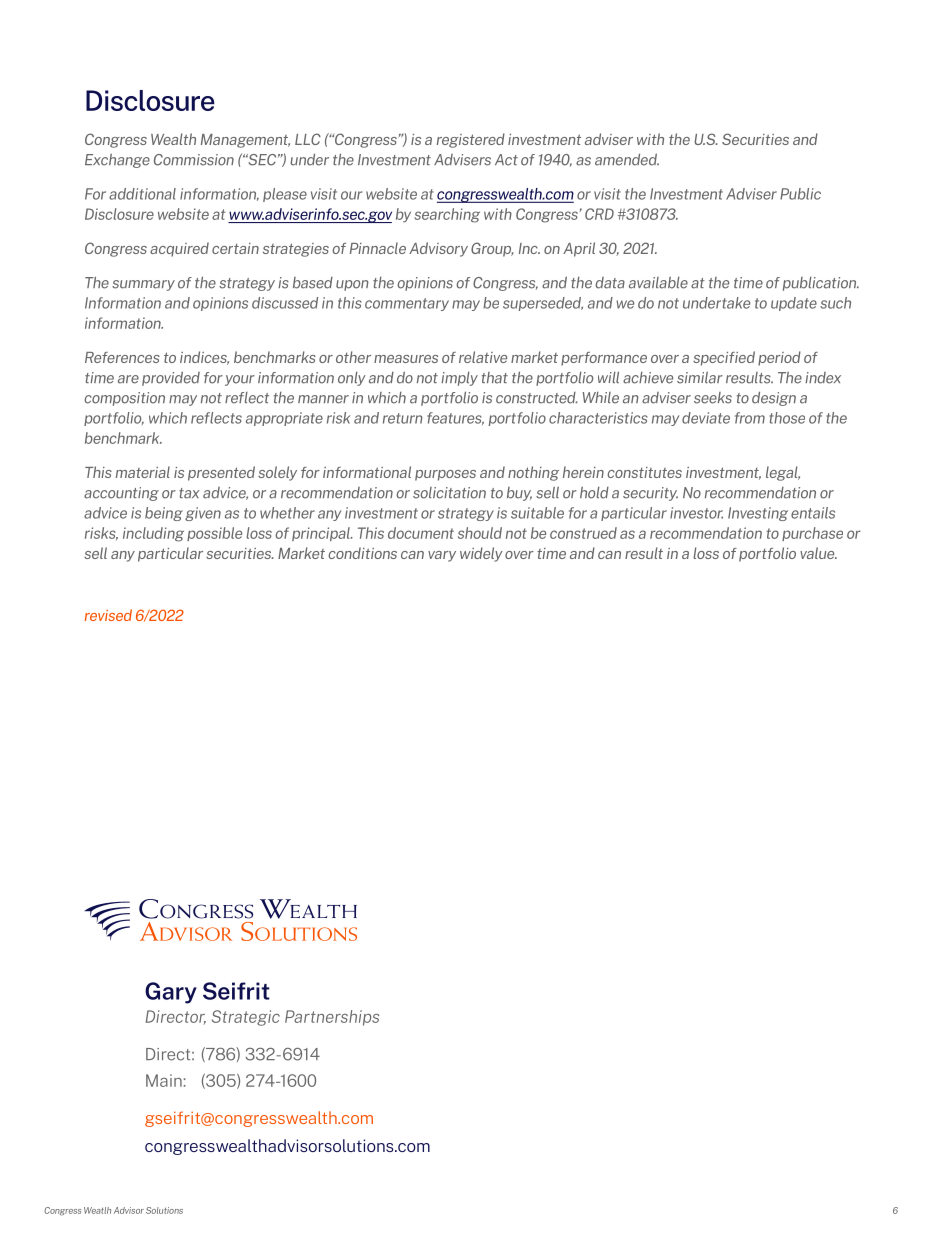 The width and height of the screenshot is (952, 1233). What do you see at coordinates (471, 140) in the screenshot?
I see `registered` at bounding box center [471, 140].
